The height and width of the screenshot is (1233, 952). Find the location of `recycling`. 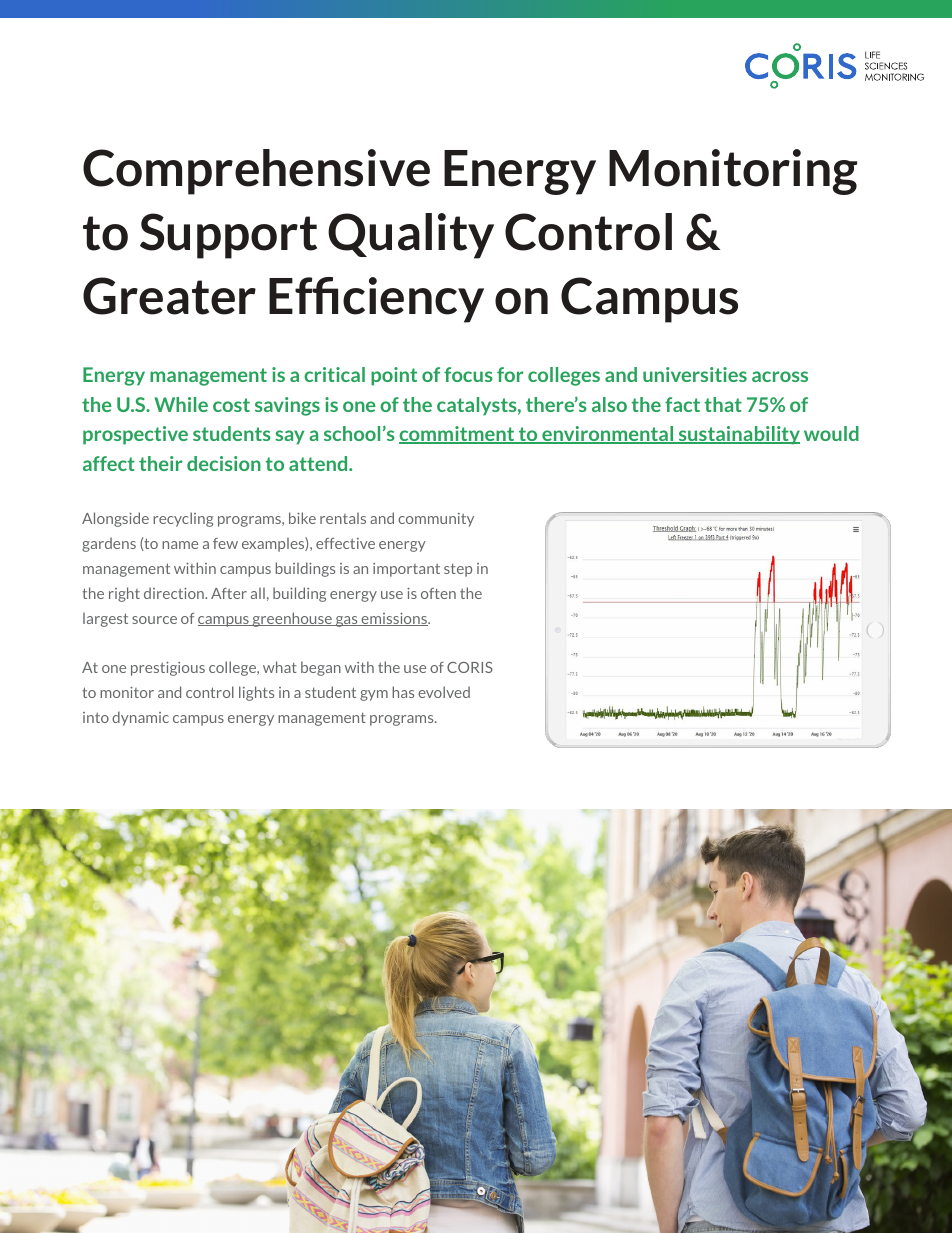

recycling is located at coordinates (183, 519).
